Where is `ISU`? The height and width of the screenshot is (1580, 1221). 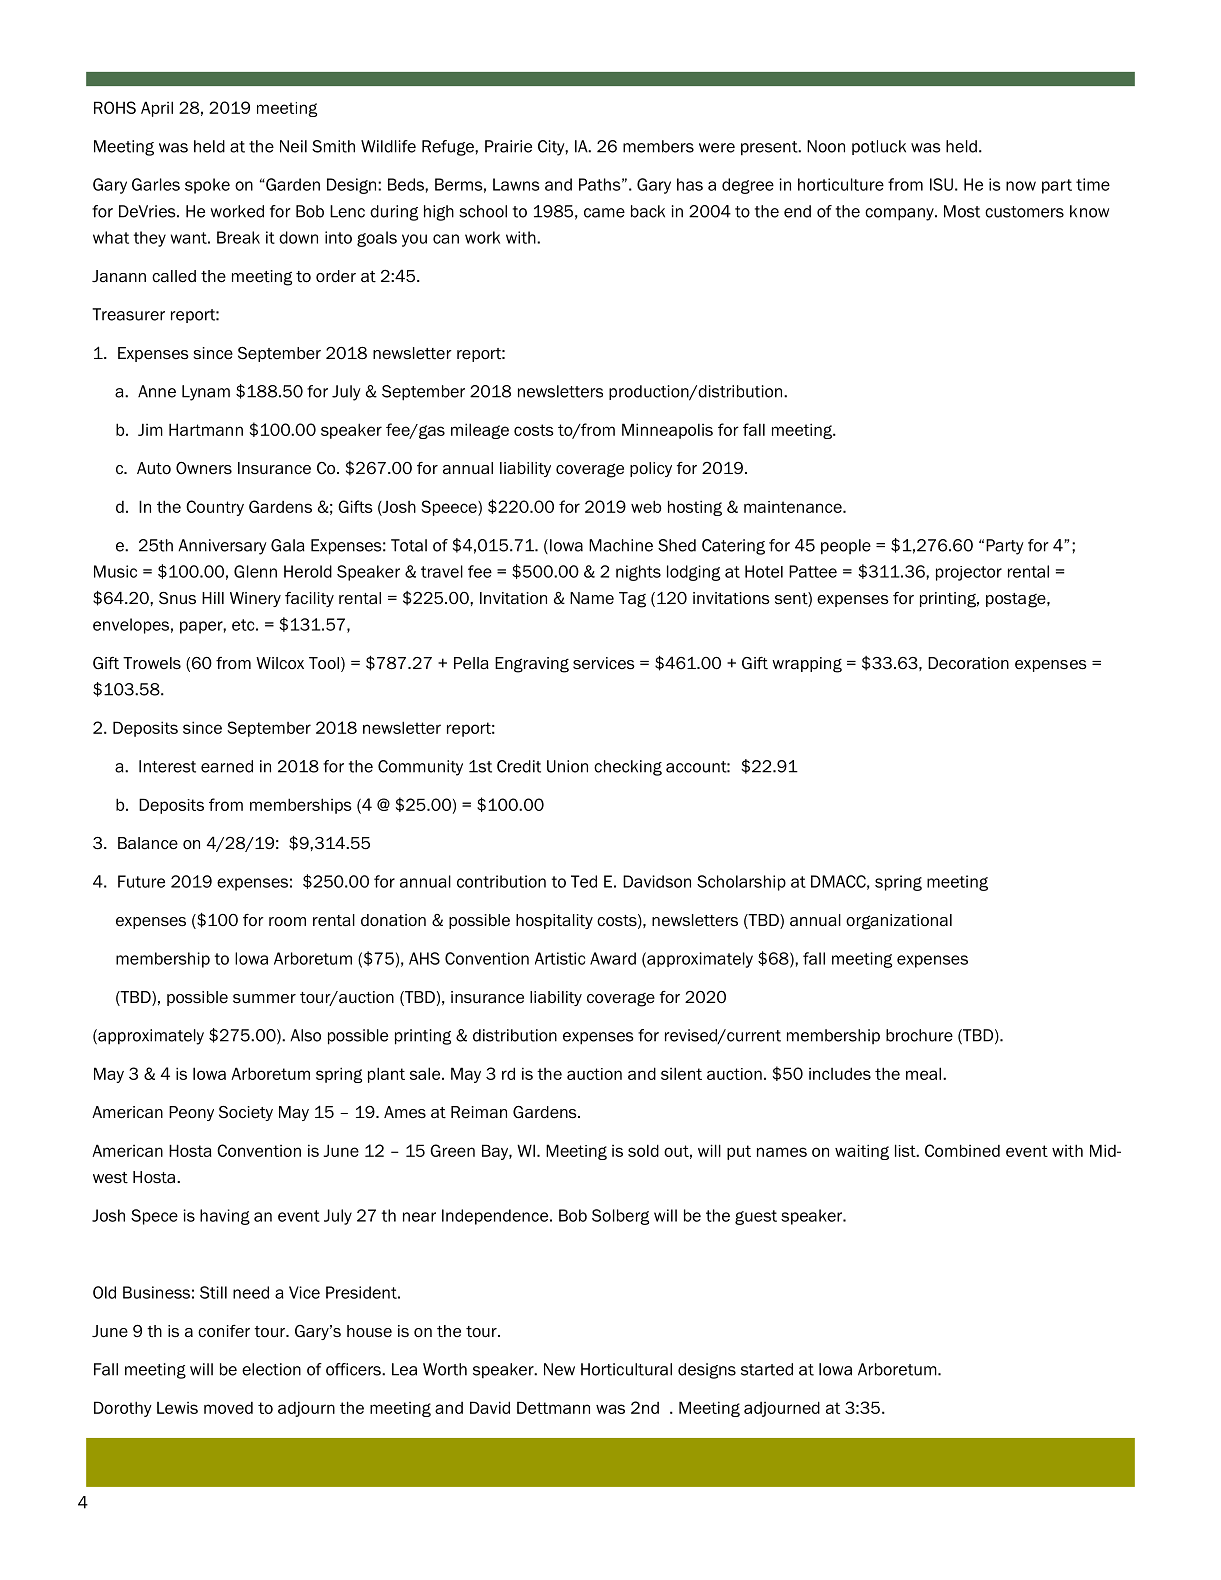
ISU is located at coordinates (941, 184).
